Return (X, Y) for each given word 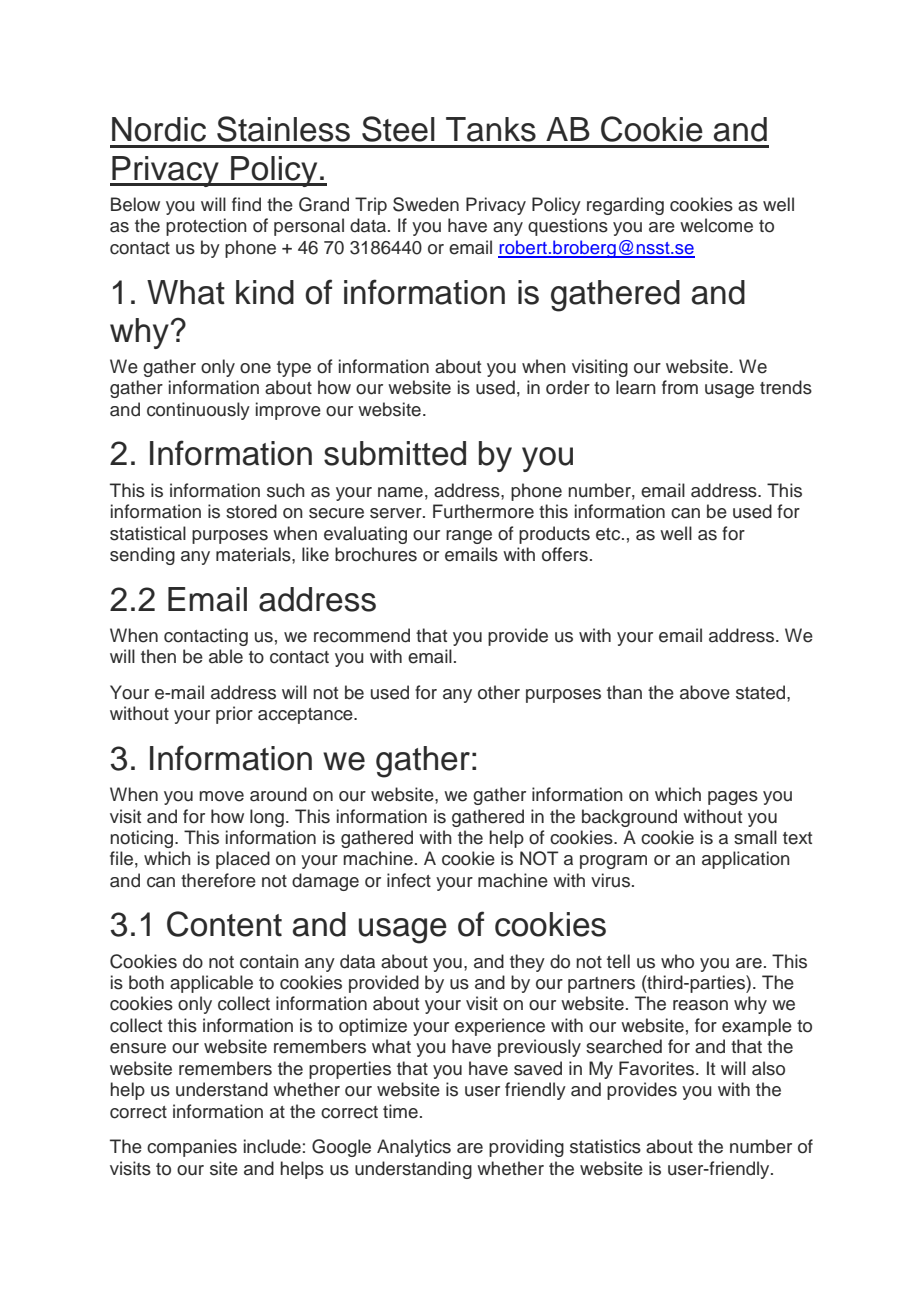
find (246, 204)
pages (733, 798)
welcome (716, 225)
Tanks (491, 129)
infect (409, 880)
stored (251, 511)
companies (192, 1148)
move (221, 796)
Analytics (414, 1148)
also (768, 1068)
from (680, 387)
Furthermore (483, 511)
